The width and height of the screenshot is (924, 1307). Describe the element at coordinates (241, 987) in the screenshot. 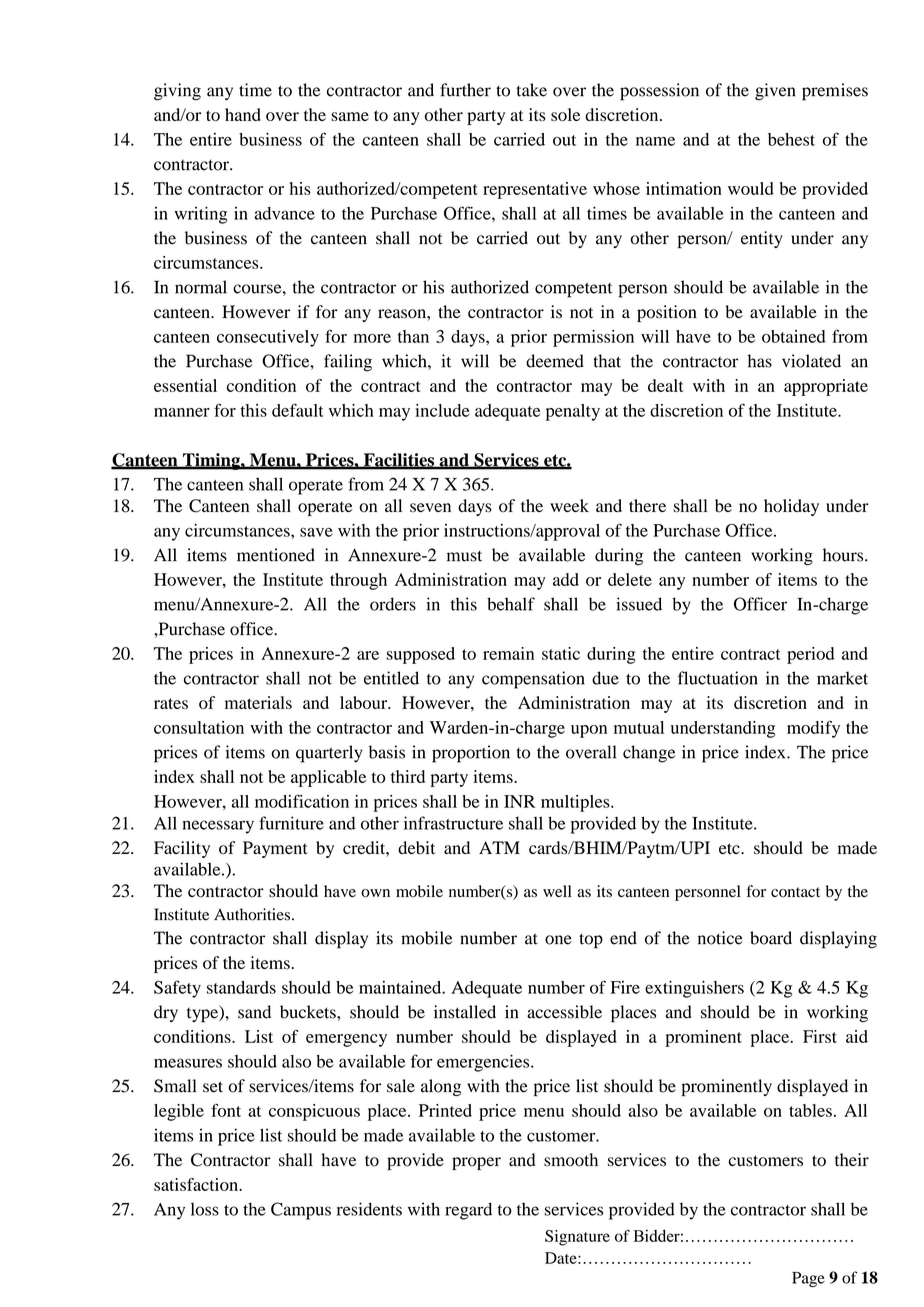

I see `standards` at that location.
